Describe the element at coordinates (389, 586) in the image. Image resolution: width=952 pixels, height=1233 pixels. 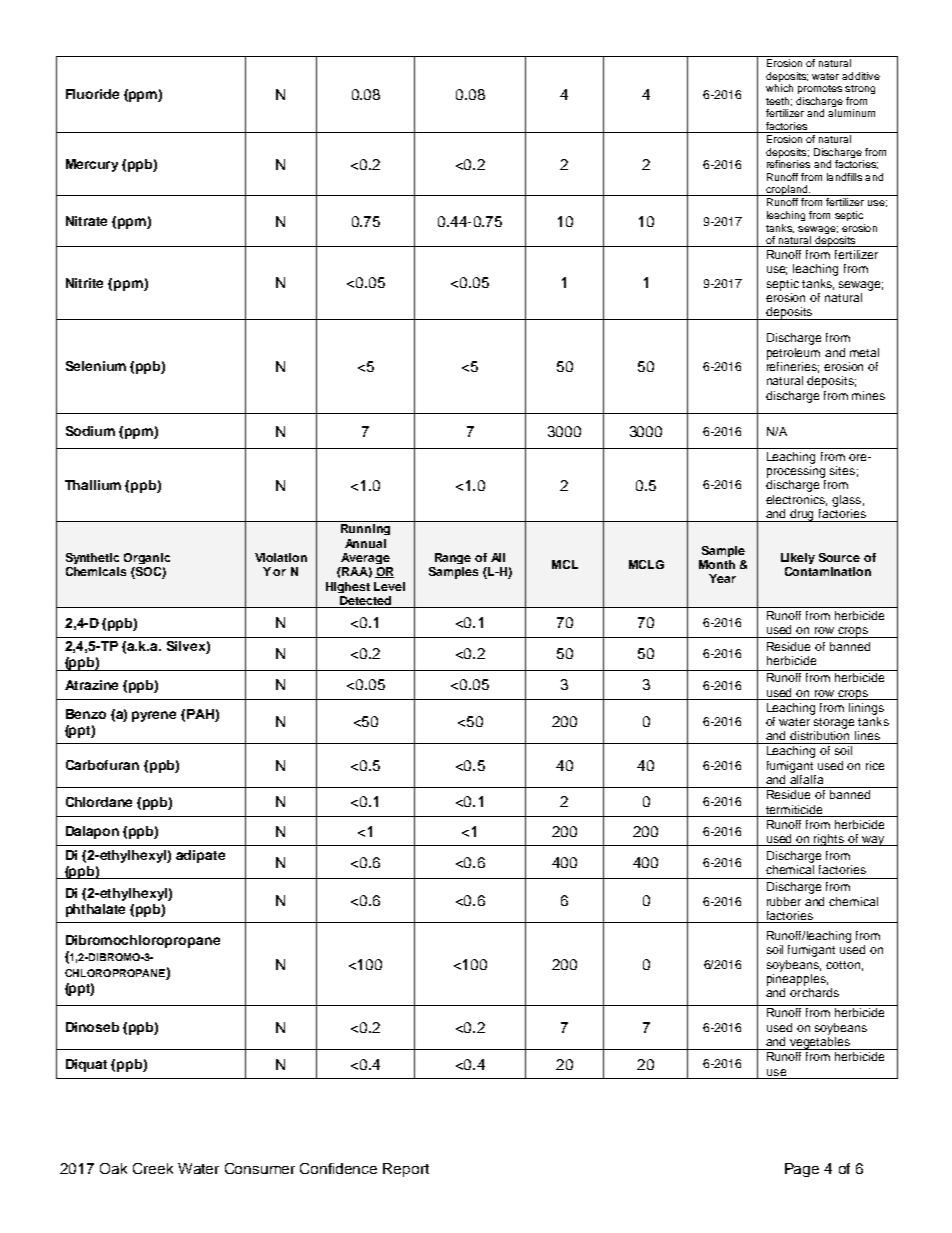
I see `Level` at that location.
